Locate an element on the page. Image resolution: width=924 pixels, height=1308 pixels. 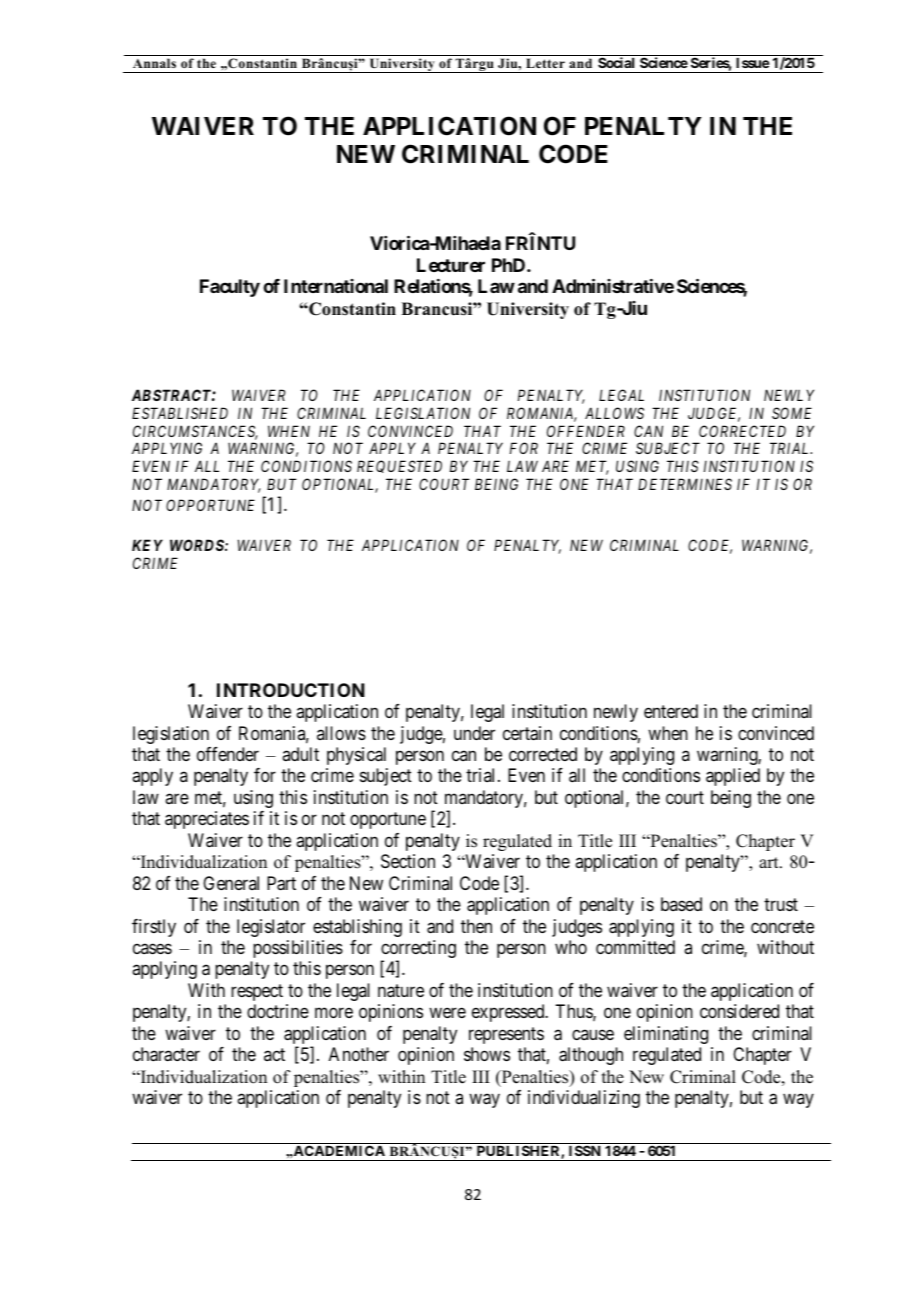
entered is located at coordinates (671, 711).
